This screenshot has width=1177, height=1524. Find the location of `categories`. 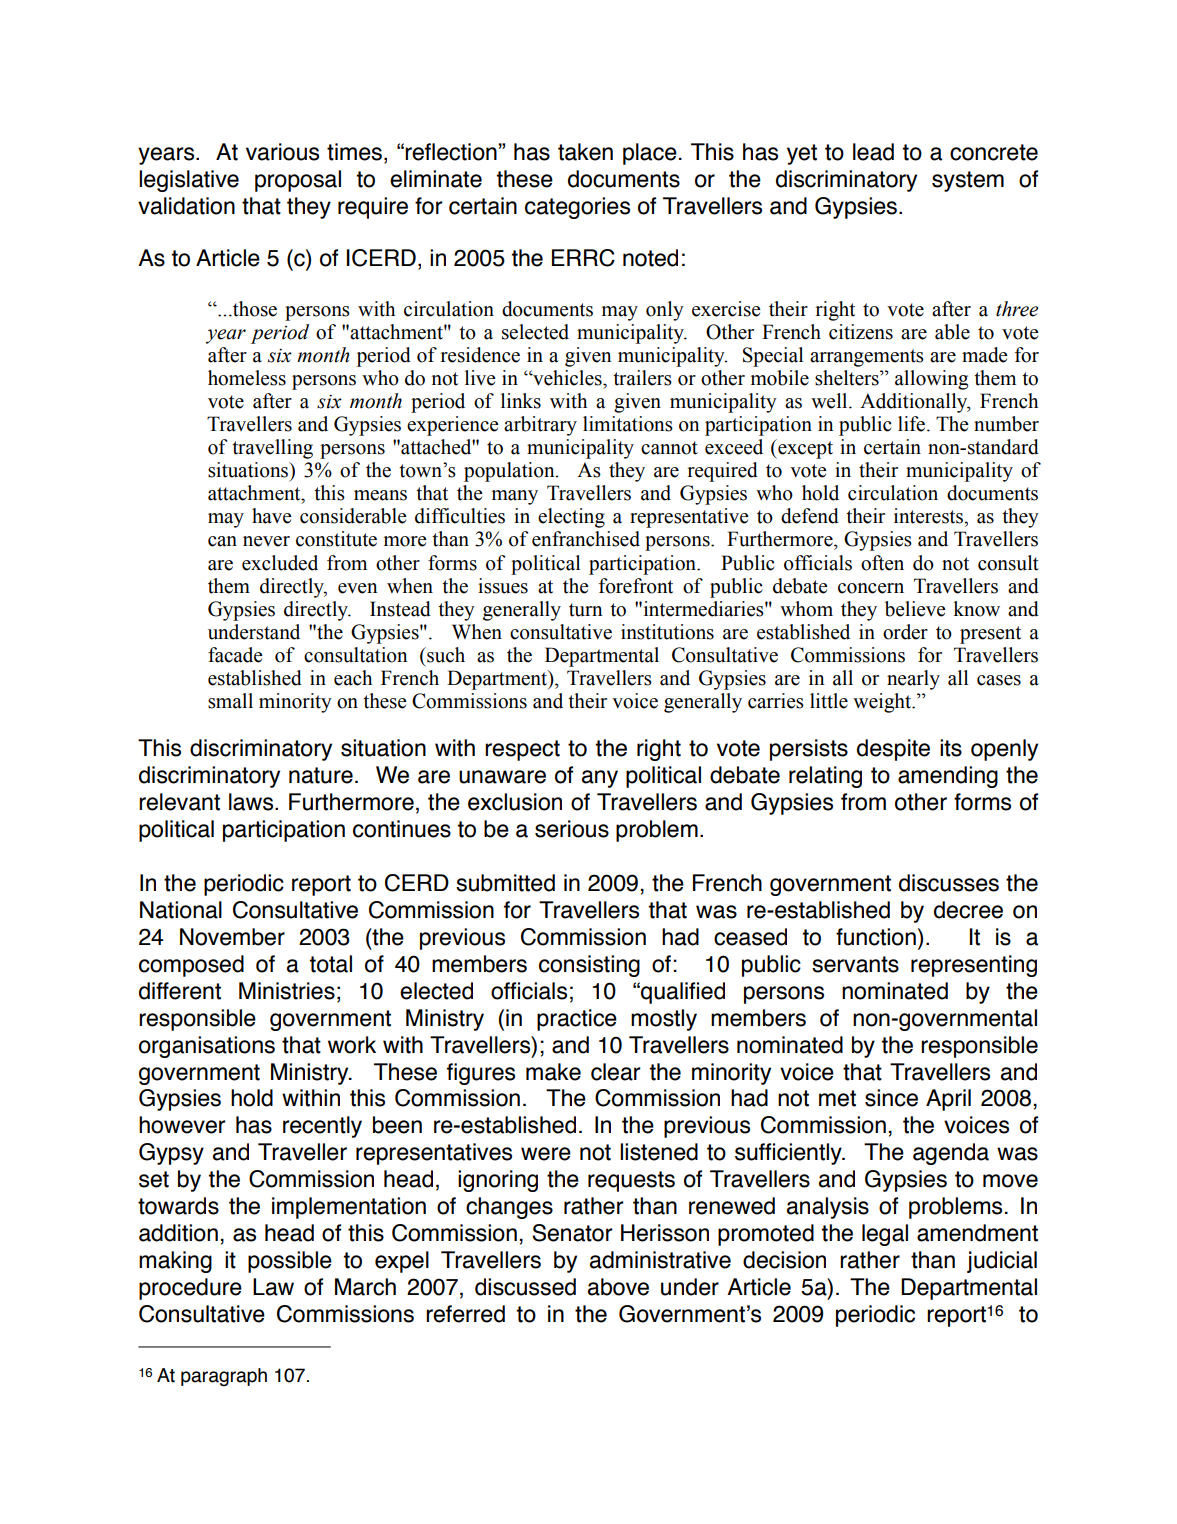

categories is located at coordinates (577, 208).
